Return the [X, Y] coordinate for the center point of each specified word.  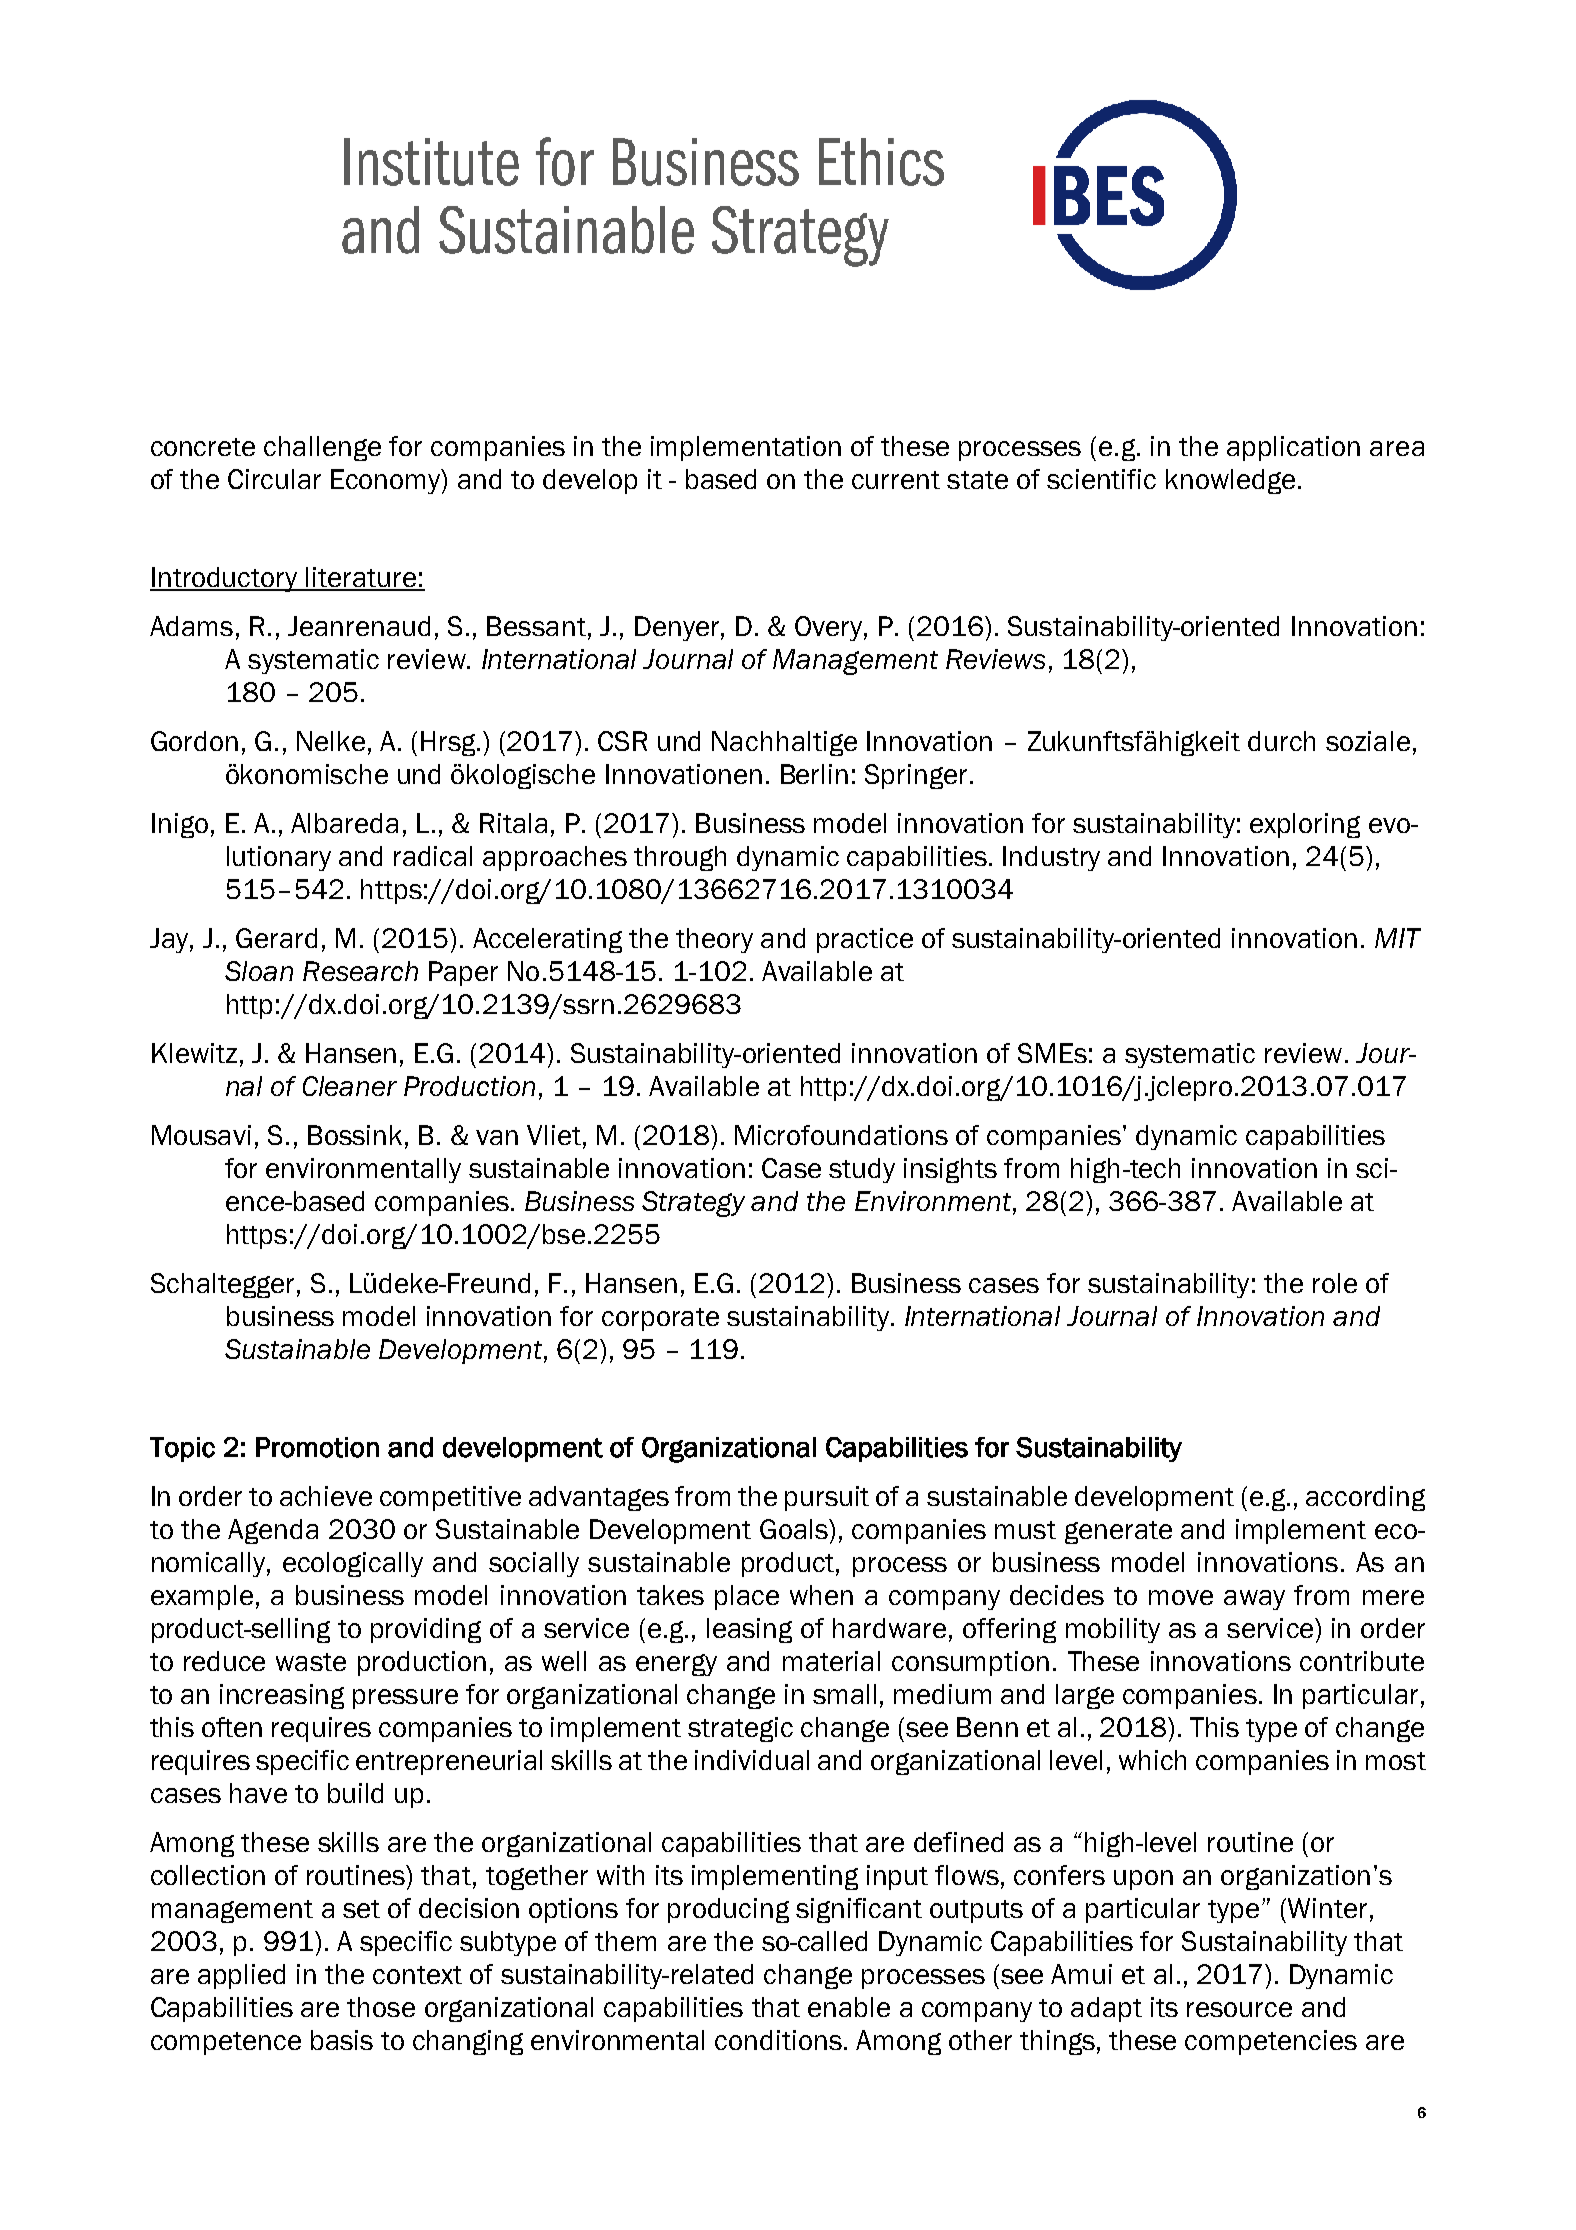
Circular [274, 479]
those [381, 2007]
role [1335, 1283]
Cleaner [350, 1086]
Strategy [693, 1204]
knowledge [1230, 481]
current [896, 480]
